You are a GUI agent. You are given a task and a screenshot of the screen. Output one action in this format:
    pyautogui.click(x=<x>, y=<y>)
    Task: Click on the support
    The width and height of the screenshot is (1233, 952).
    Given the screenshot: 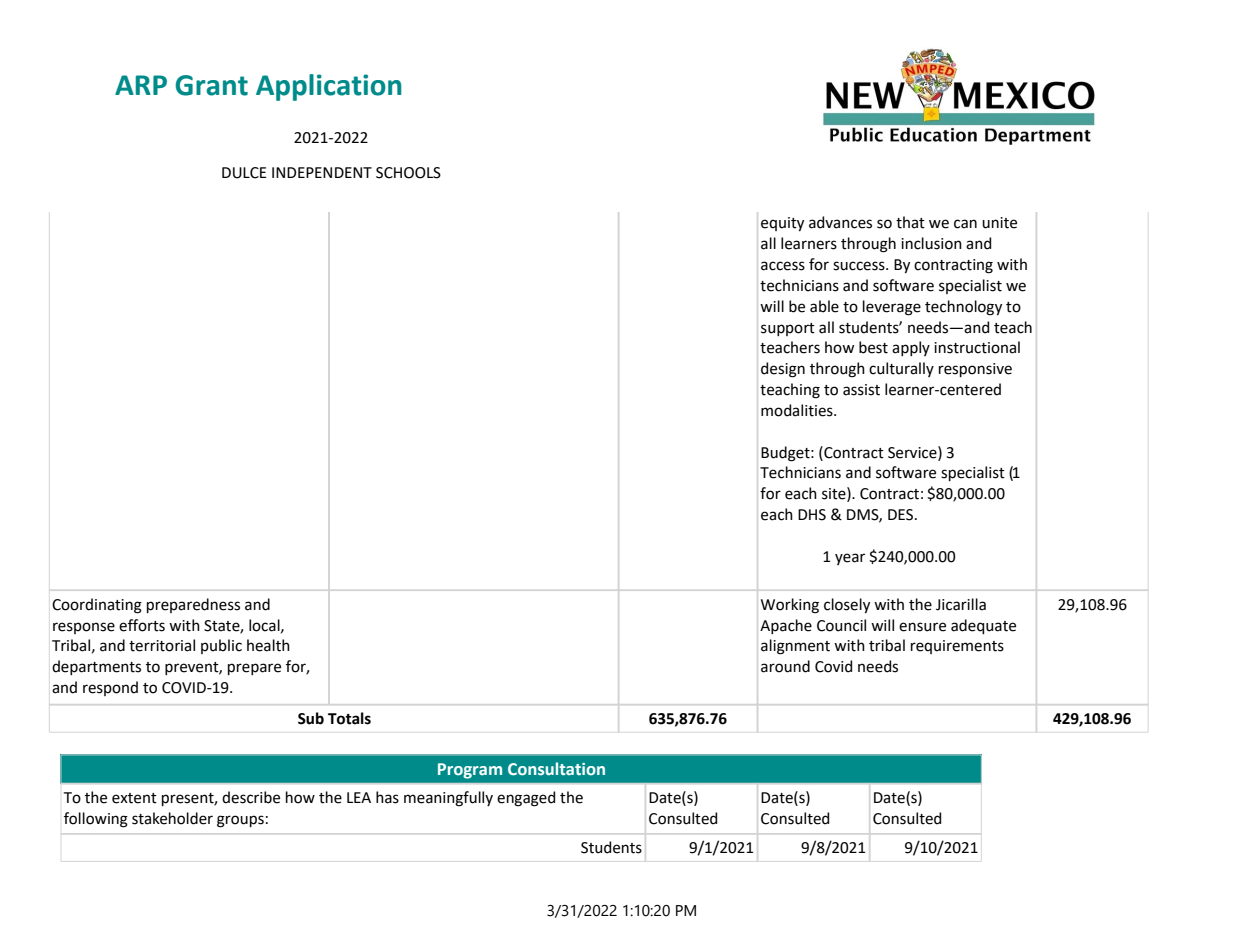 What is the action you would take?
    pyautogui.click(x=788, y=329)
